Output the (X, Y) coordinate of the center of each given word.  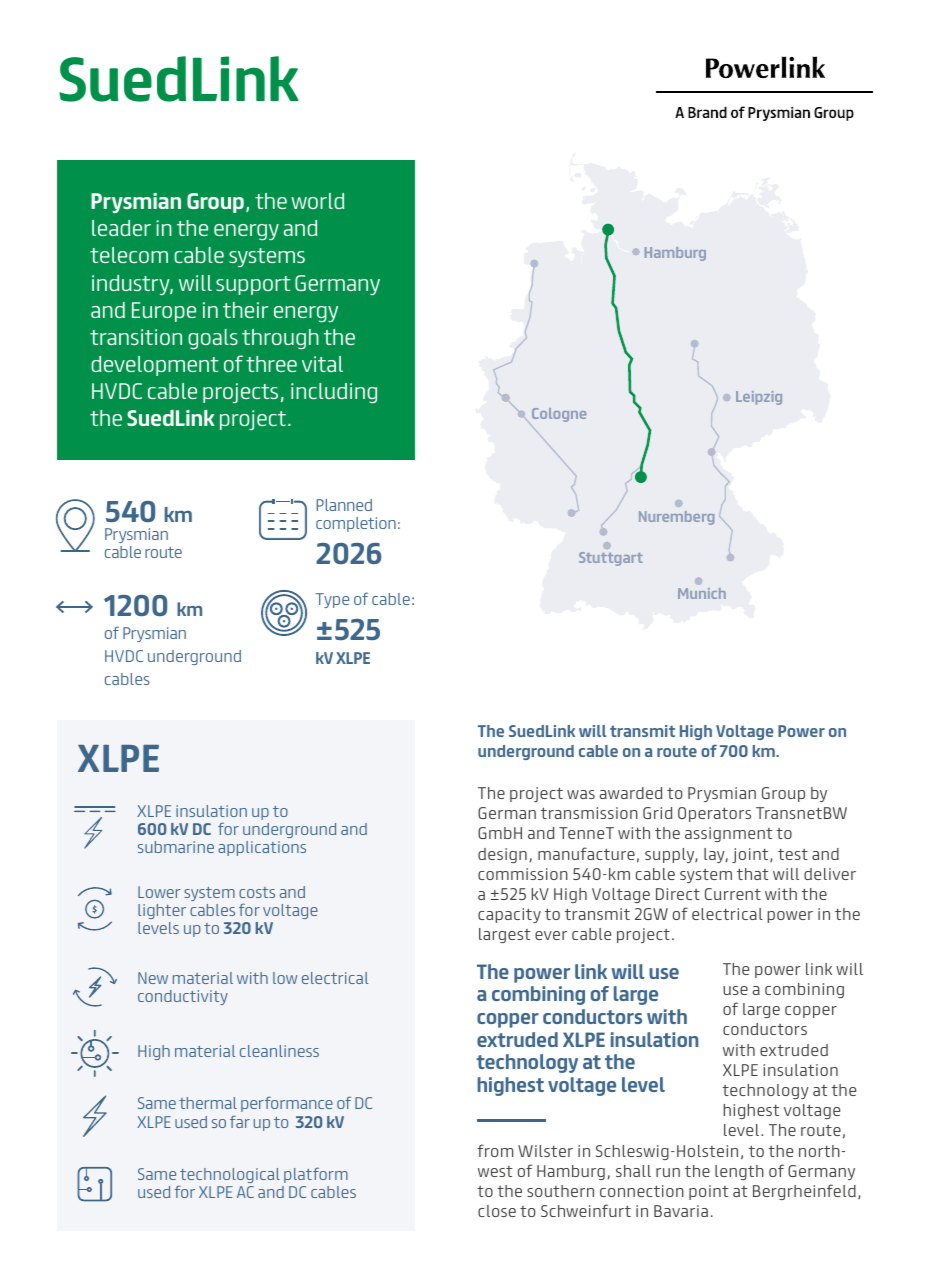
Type (332, 600)
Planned (344, 505)
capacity (509, 915)
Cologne (559, 415)
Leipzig (759, 398)
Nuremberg (676, 518)
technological (230, 1175)
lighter (162, 911)
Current (733, 894)
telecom (129, 255)
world (317, 201)
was (581, 794)
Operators (714, 814)
